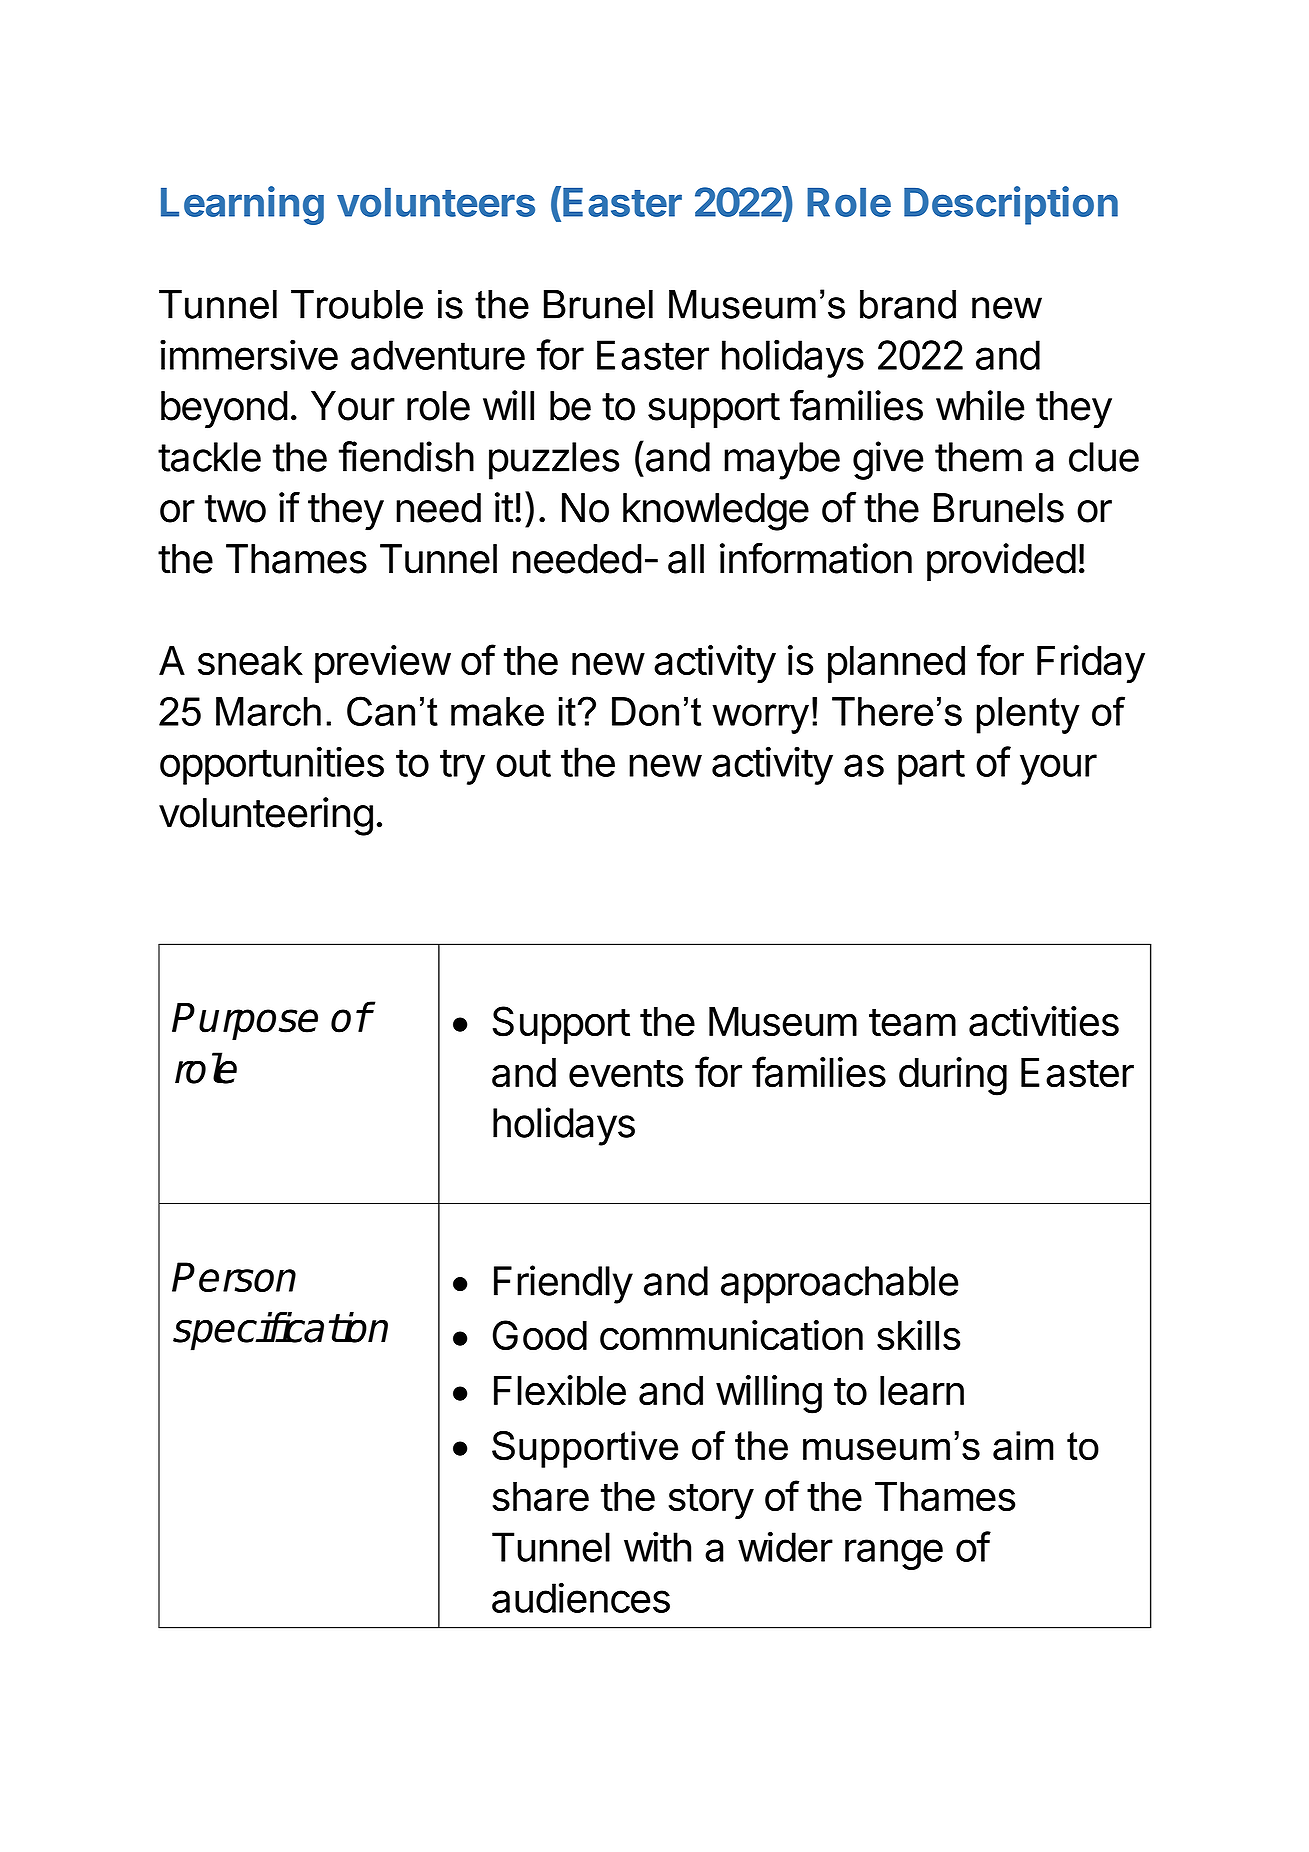 Image resolution: width=1309 pixels, height=1852 pixels. What do you see at coordinates (626, 1074) in the document?
I see `events` at bounding box center [626, 1074].
